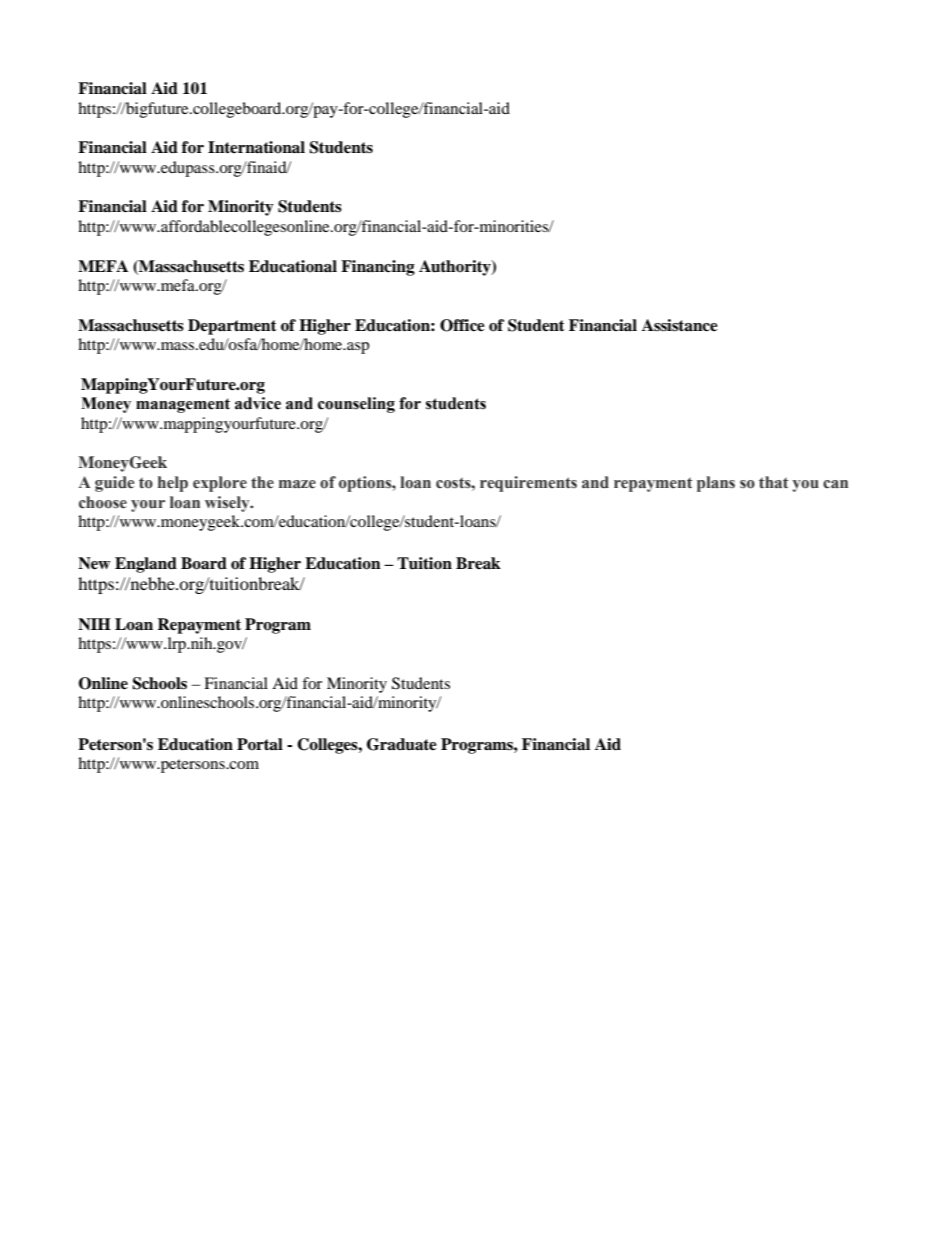 This screenshot has width=952, height=1233. What do you see at coordinates (774, 482) in the screenshot?
I see `that` at bounding box center [774, 482].
